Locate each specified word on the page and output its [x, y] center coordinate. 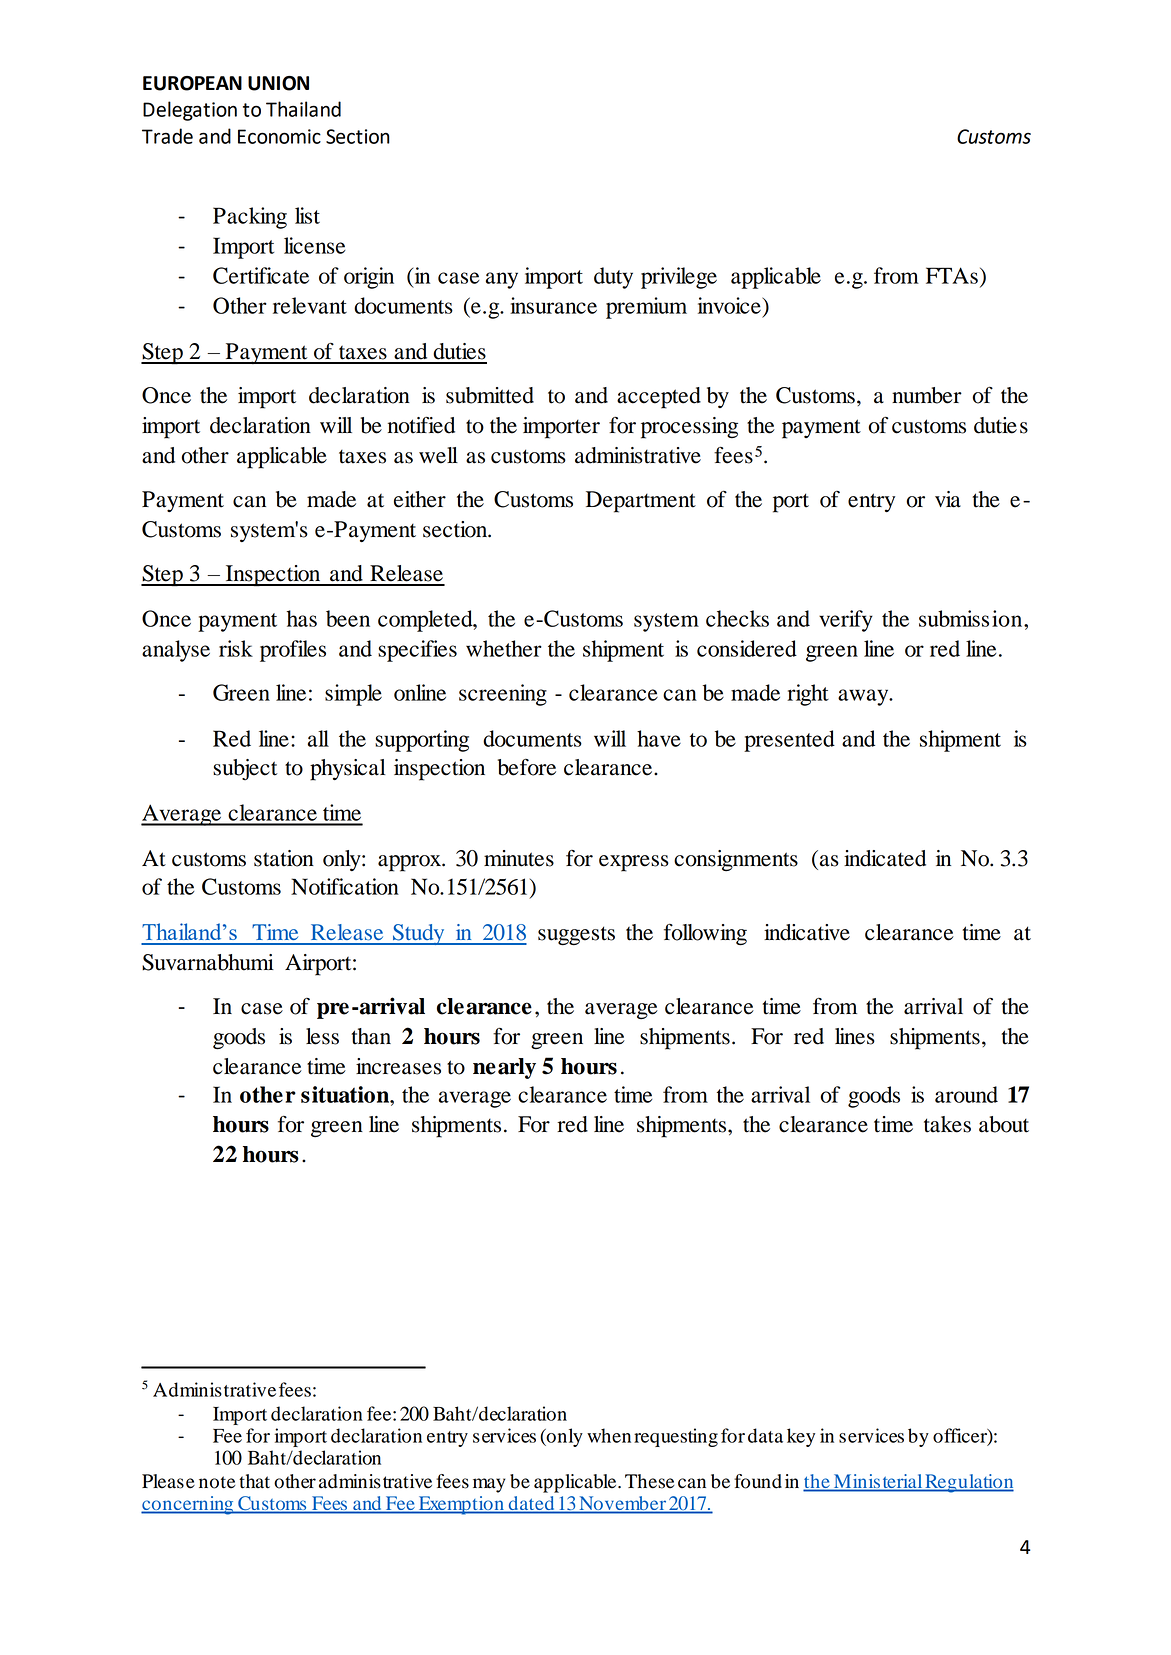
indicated [885, 858]
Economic [279, 136]
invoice [730, 305]
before [527, 767]
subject [245, 769]
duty [613, 278]
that [254, 1481]
